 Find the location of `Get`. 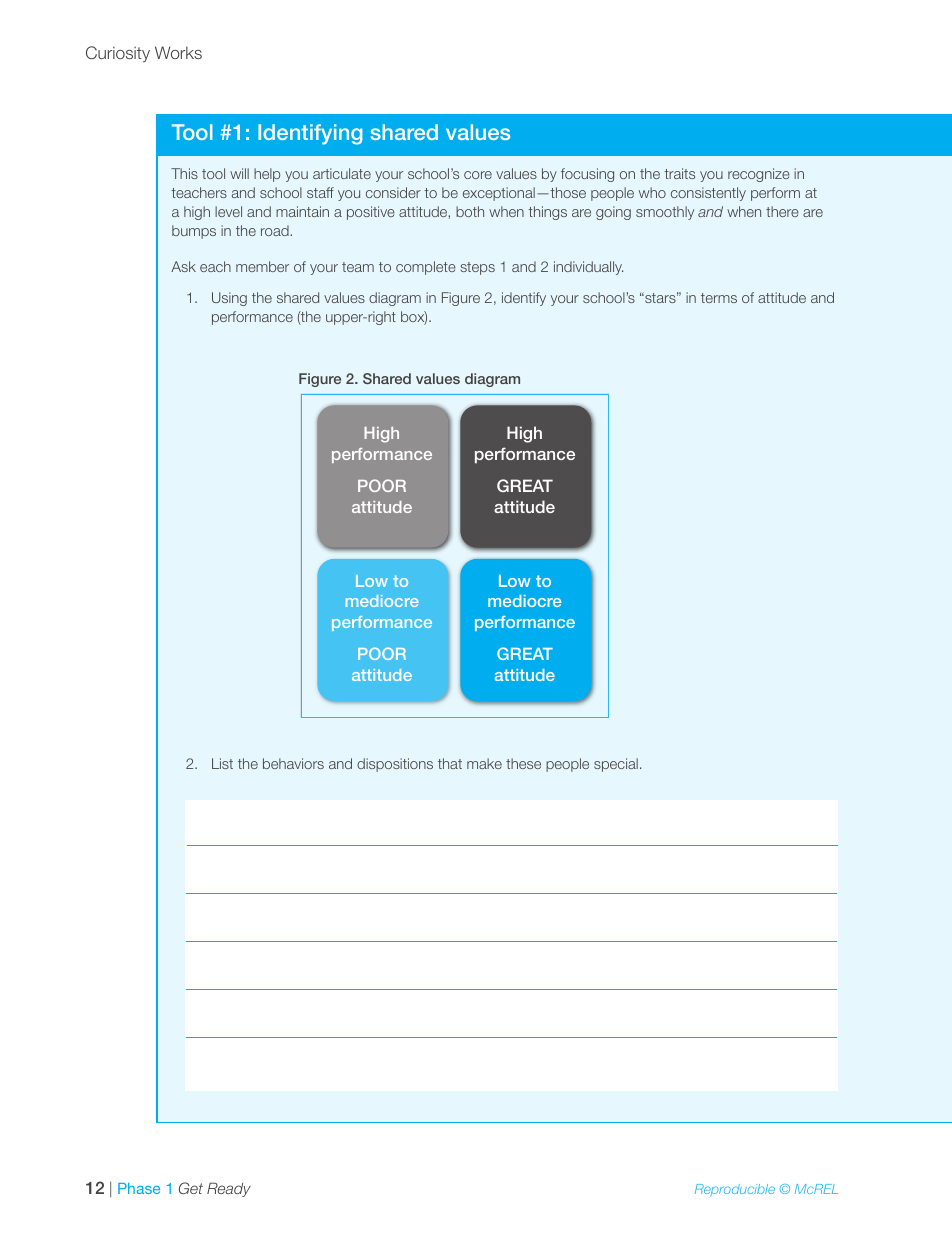

Get is located at coordinates (191, 1188).
